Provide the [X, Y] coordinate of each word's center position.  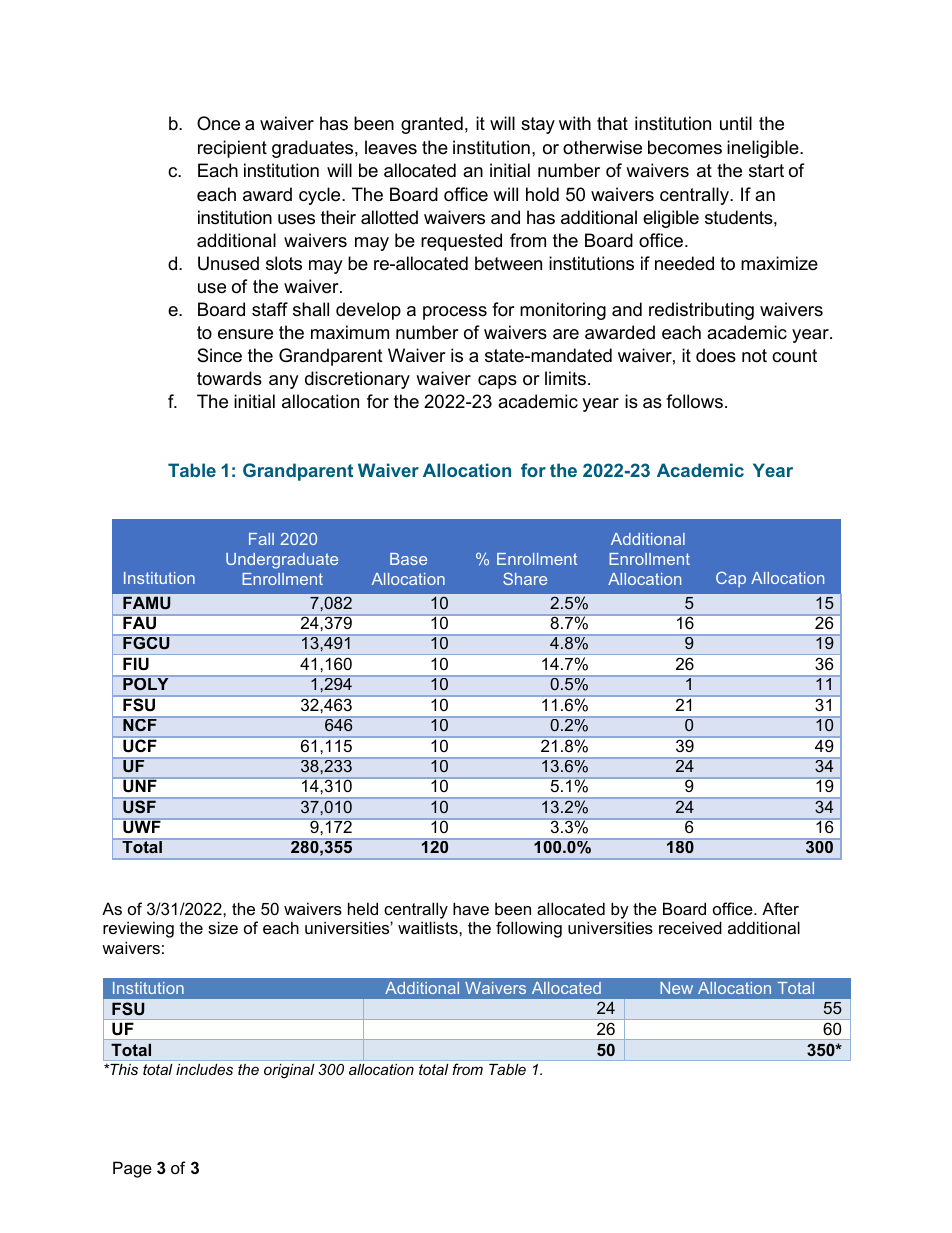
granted [432, 125]
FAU [140, 621]
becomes [685, 147]
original [289, 1071]
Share [525, 578]
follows [694, 401]
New [676, 988]
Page [132, 1169]
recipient [232, 149]
